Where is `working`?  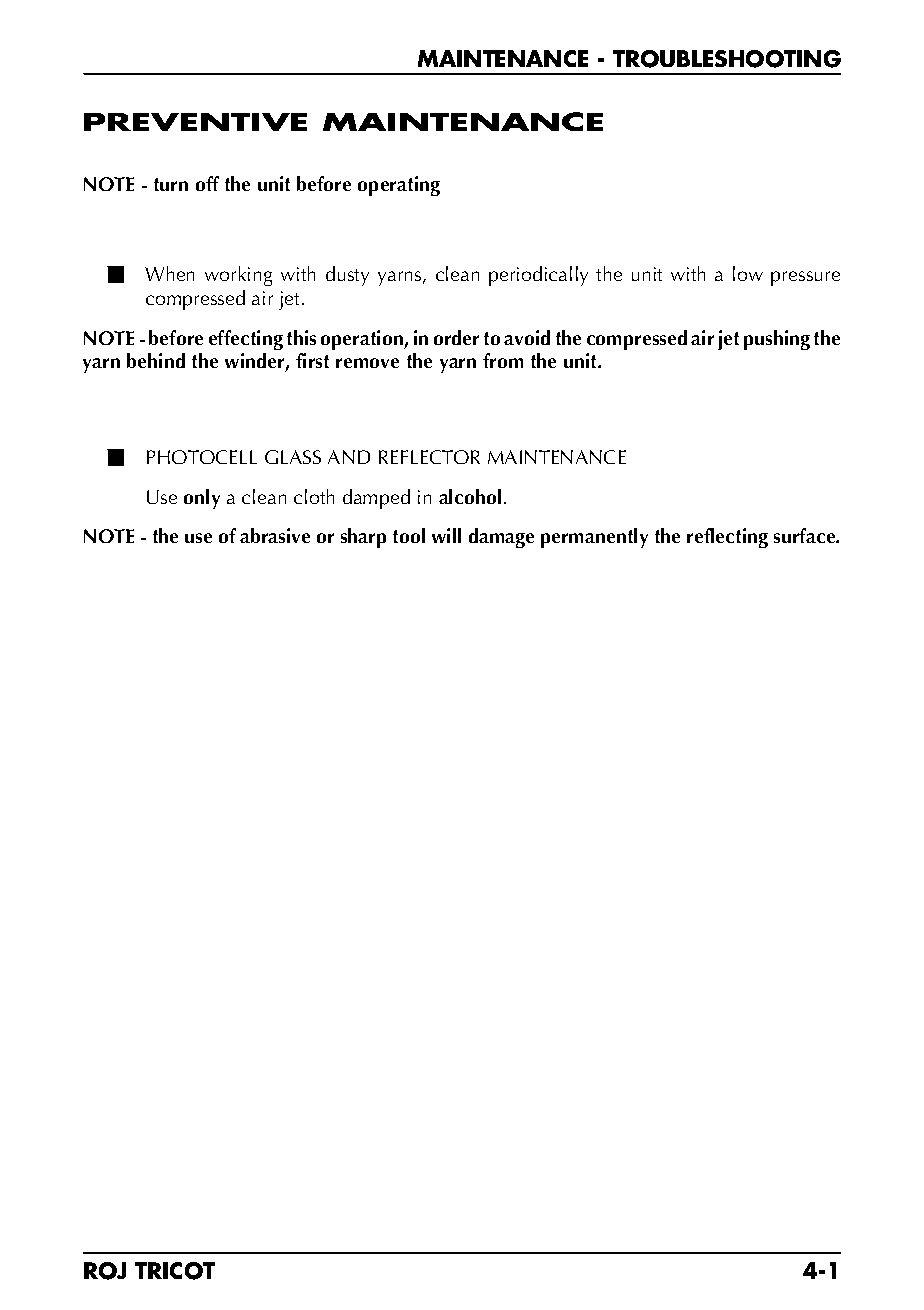
working is located at coordinates (238, 276).
